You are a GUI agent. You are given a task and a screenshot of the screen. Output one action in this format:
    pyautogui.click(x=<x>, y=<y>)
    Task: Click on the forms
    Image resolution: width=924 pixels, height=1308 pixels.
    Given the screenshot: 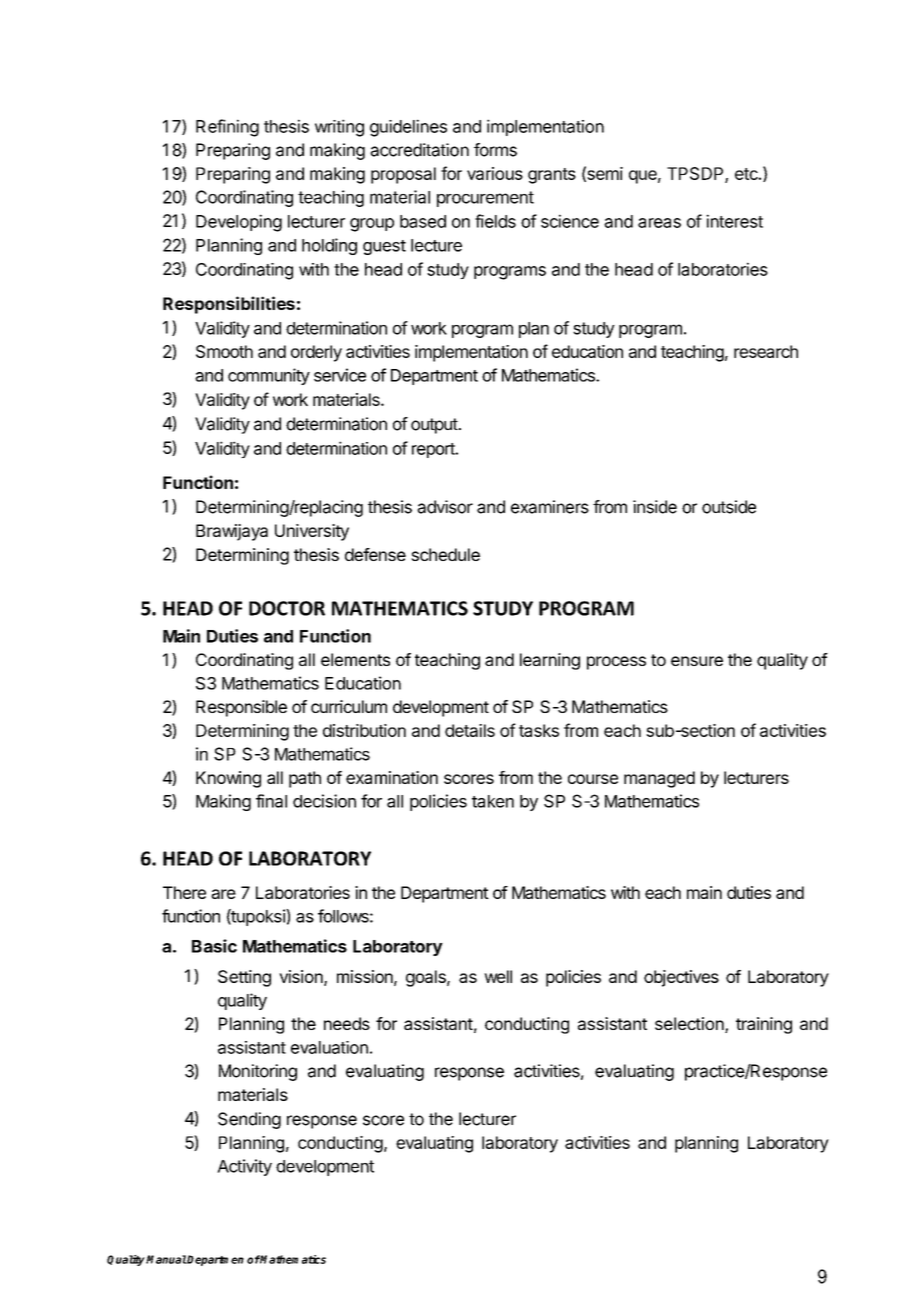 What is the action you would take?
    pyautogui.click(x=495, y=150)
